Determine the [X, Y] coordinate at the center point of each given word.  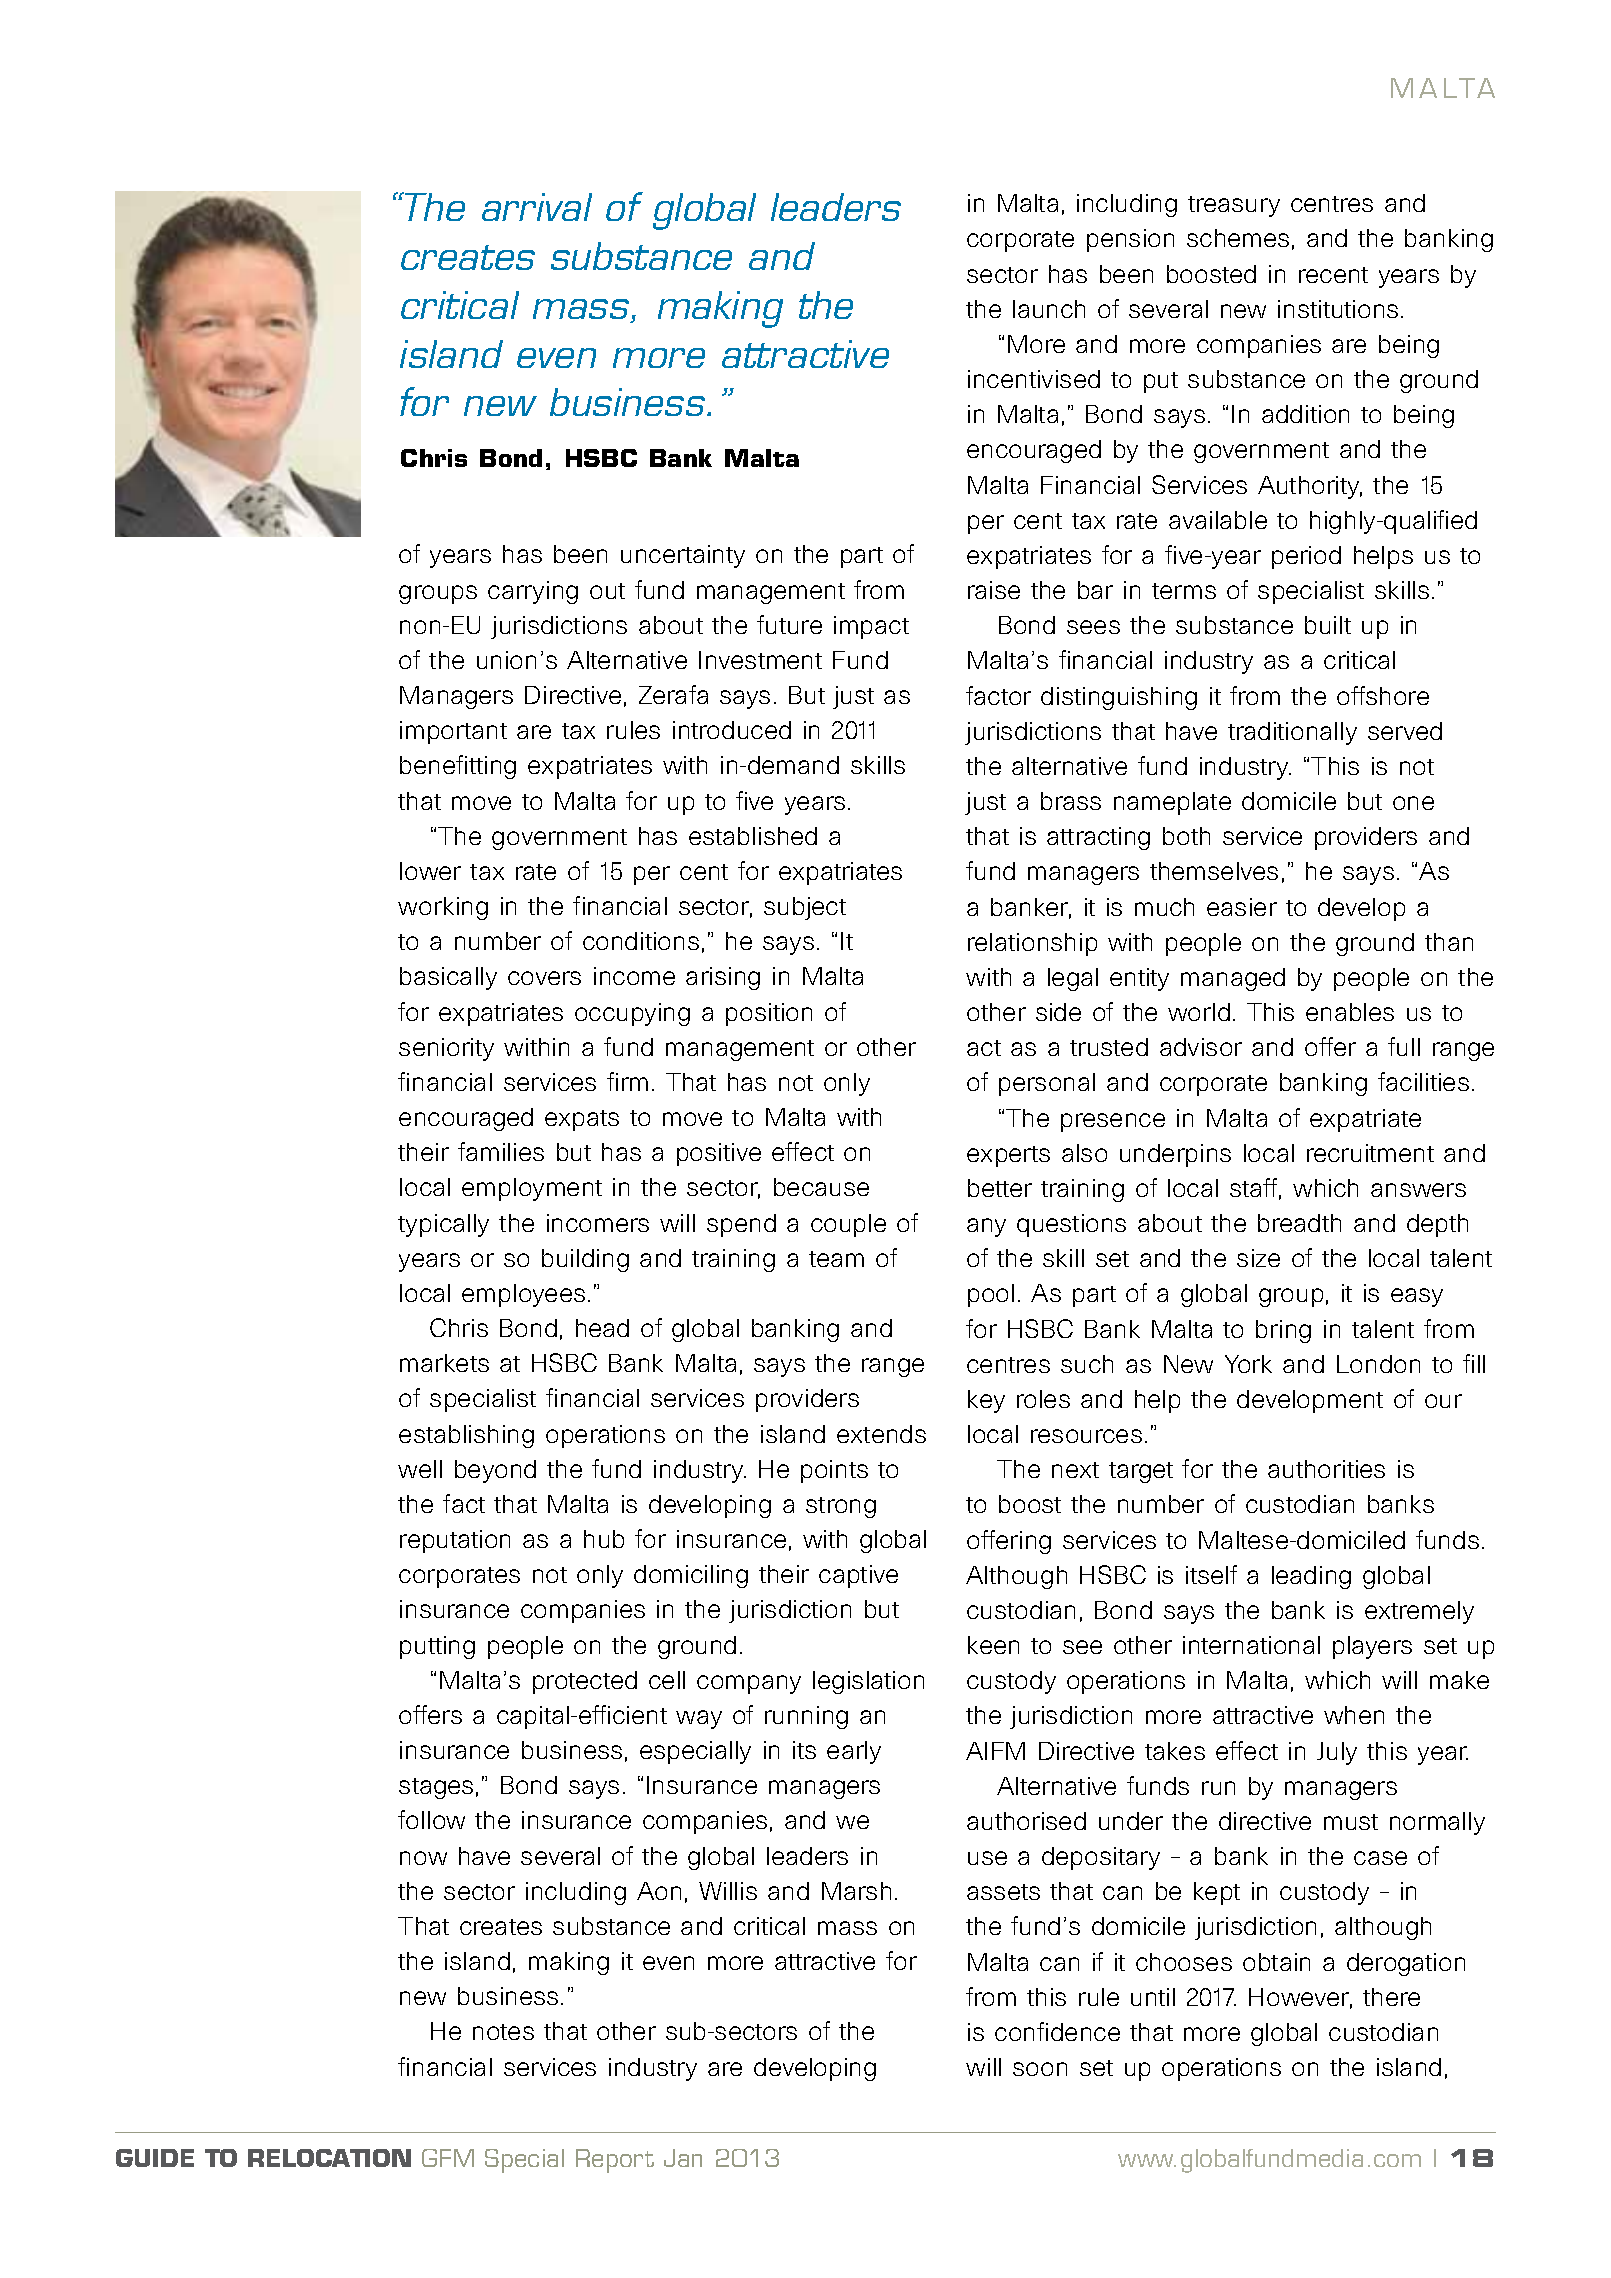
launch [1049, 309]
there [1391, 1997]
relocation [329, 2158]
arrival [537, 207]
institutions [1338, 309]
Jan [683, 2158]
